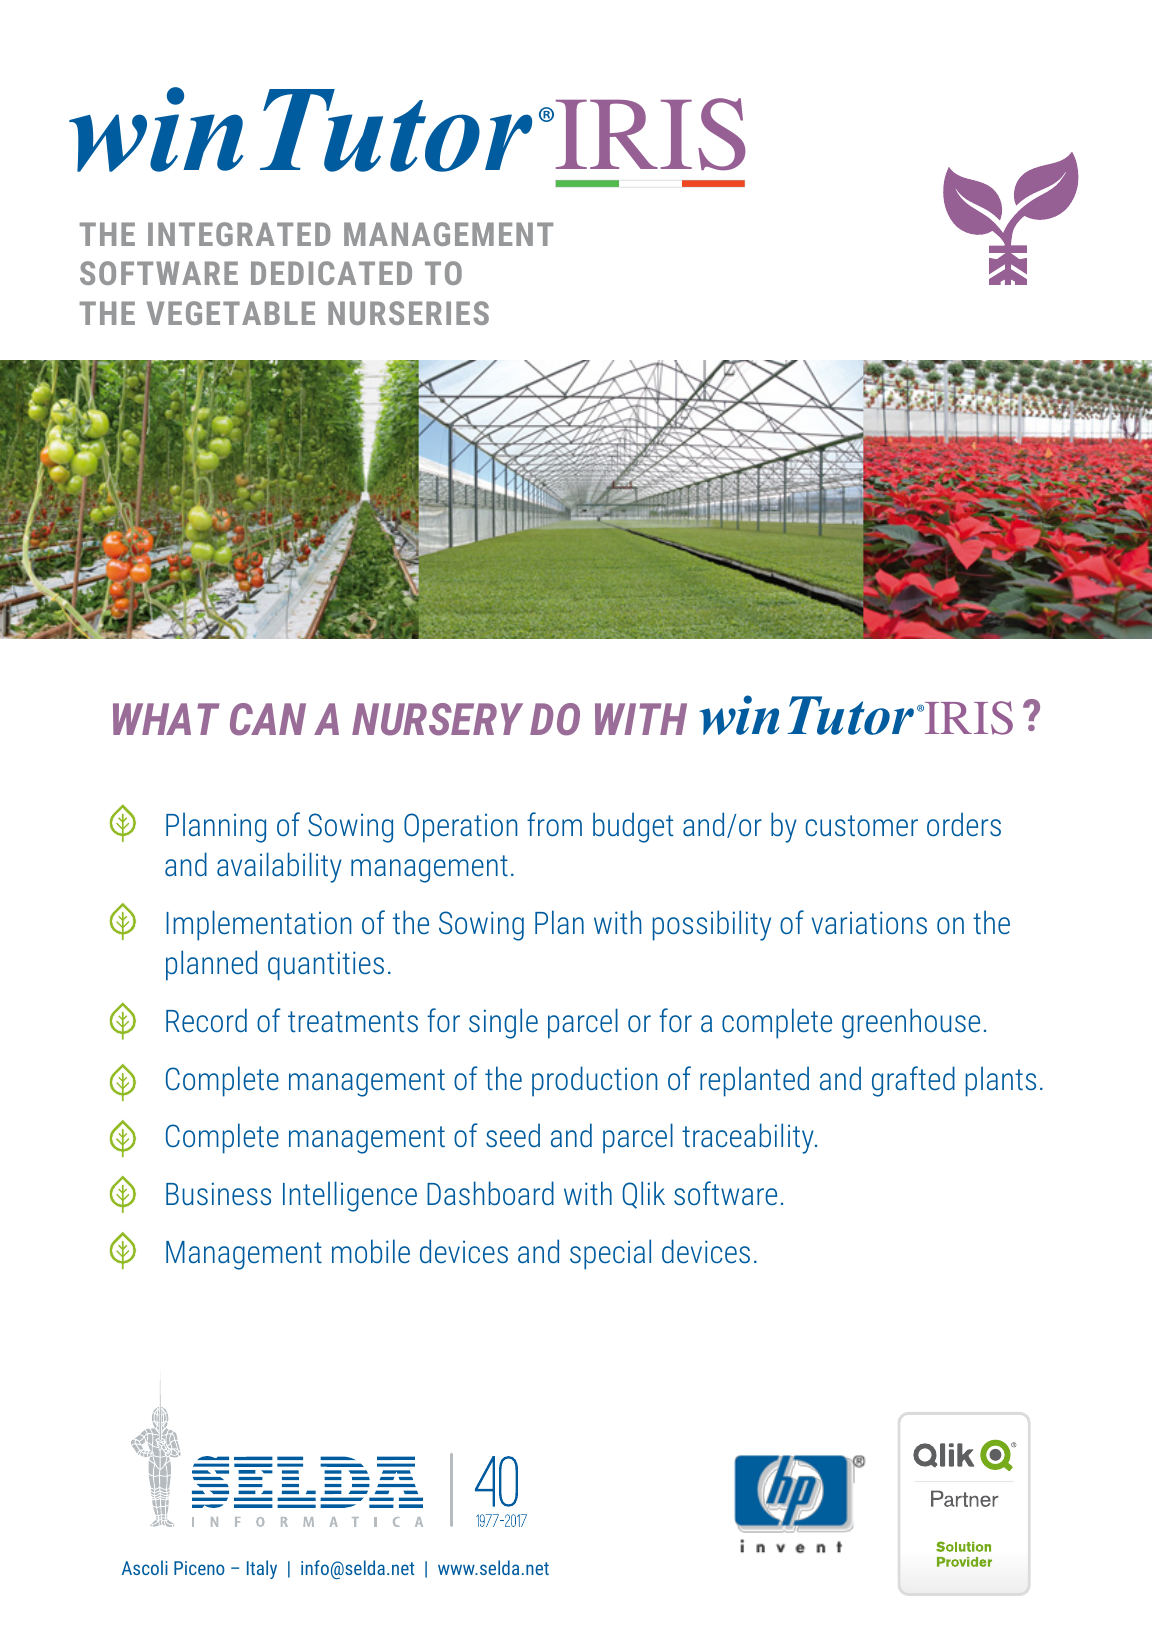  What do you see at coordinates (862, 825) in the page?
I see `customer` at bounding box center [862, 825].
